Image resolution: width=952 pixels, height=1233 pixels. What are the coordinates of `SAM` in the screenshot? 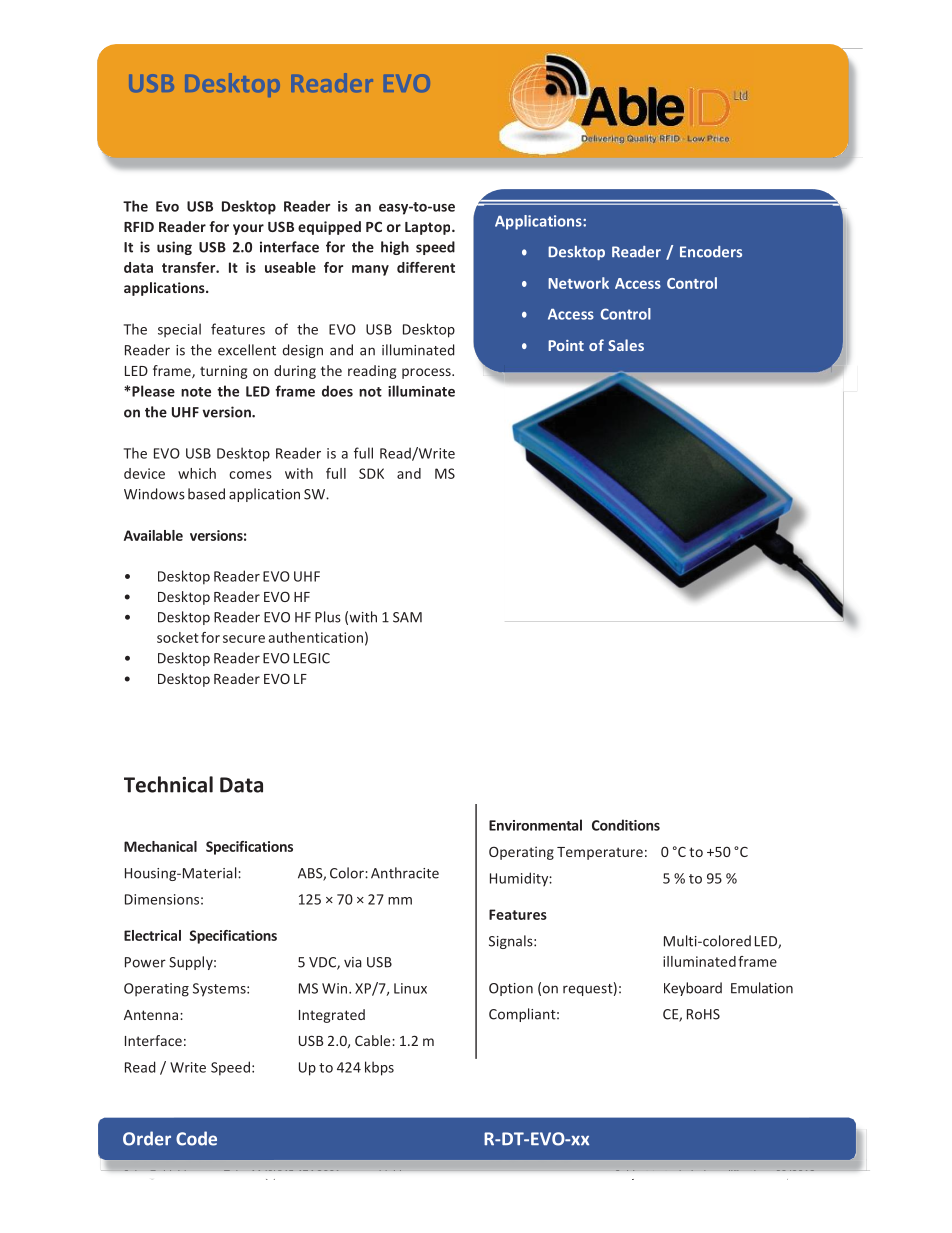 It's located at (407, 617).
